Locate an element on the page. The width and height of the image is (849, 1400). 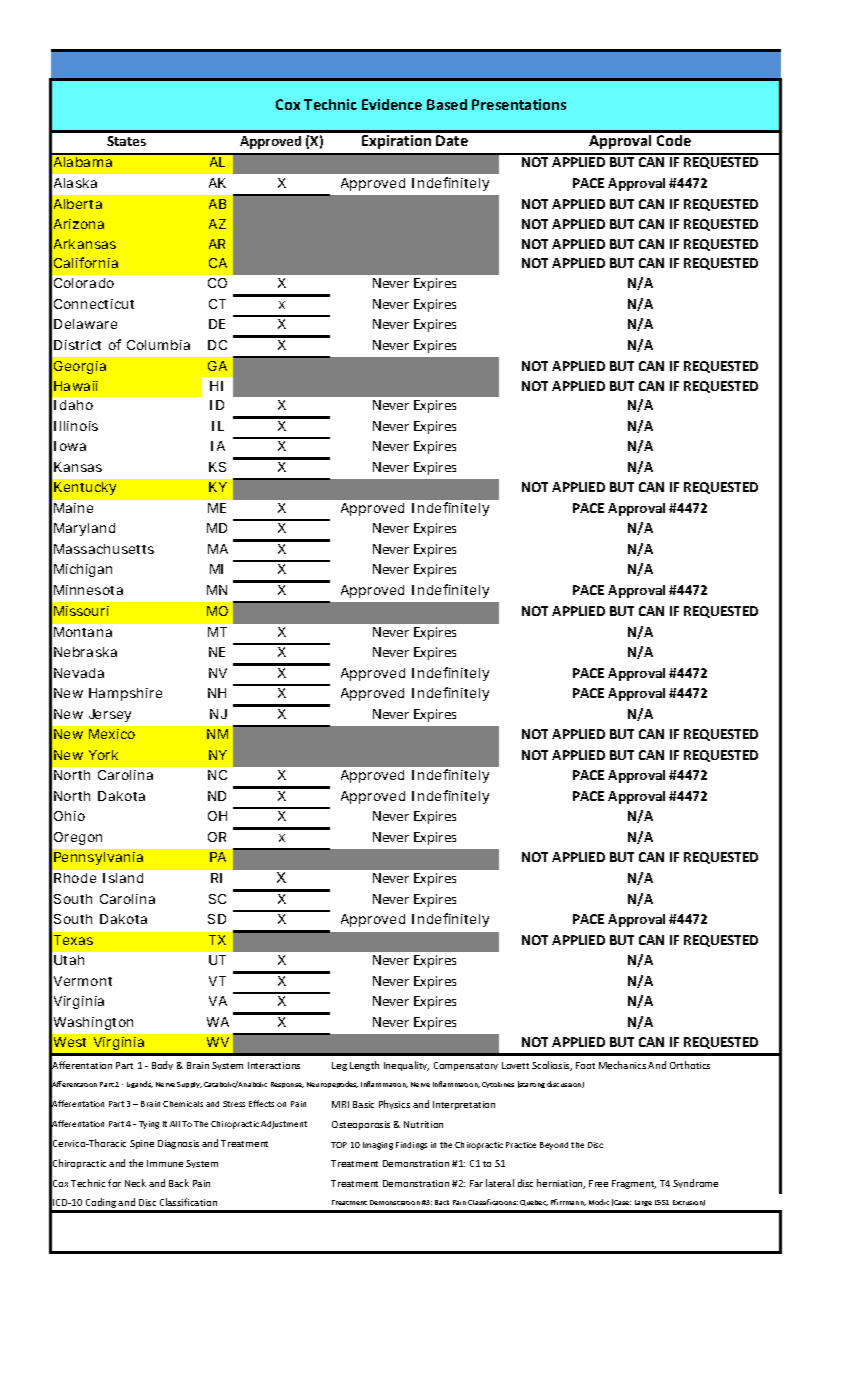
Mechanics is located at coordinates (622, 1065).
